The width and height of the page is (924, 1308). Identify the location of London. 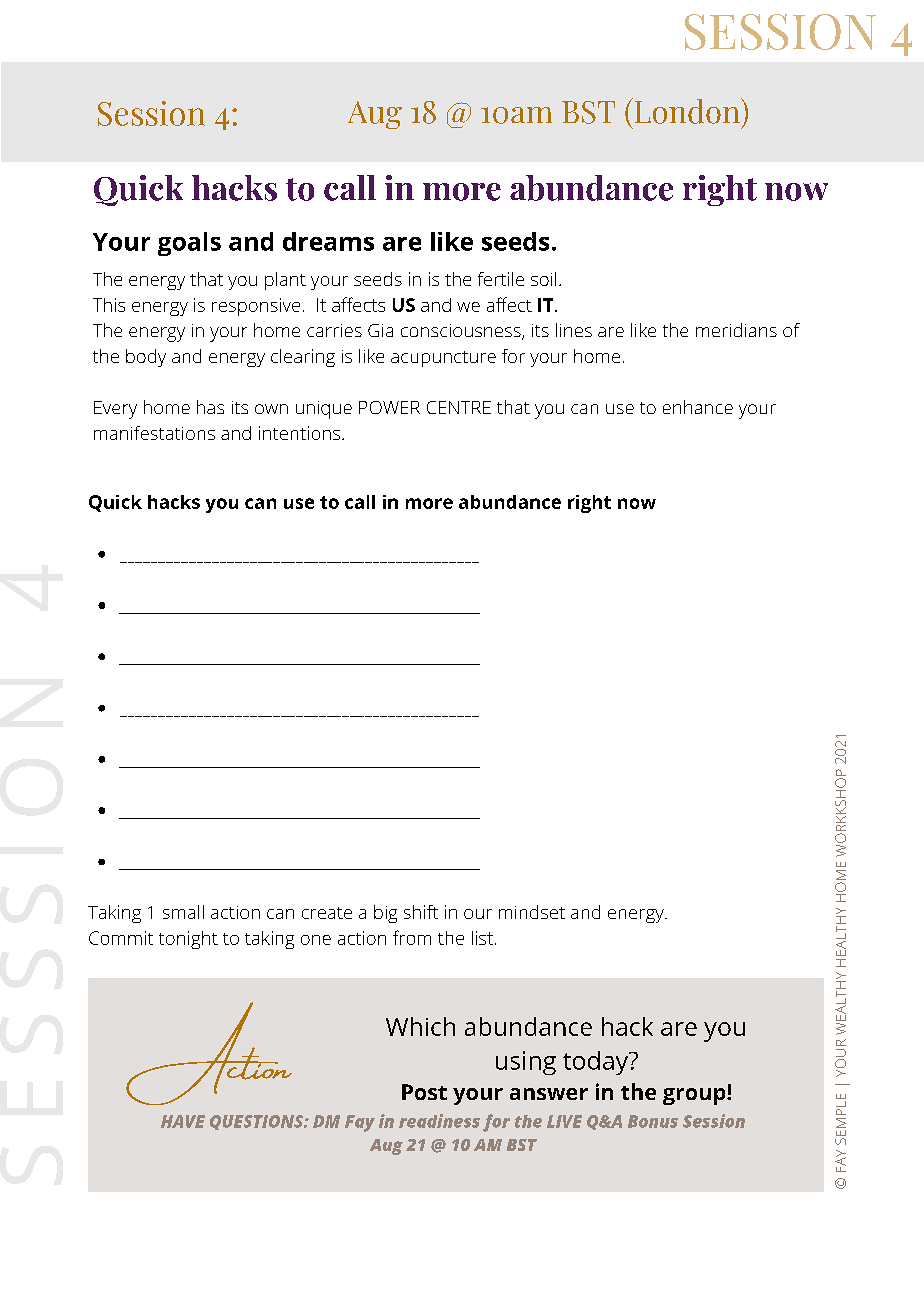
(687, 111).
